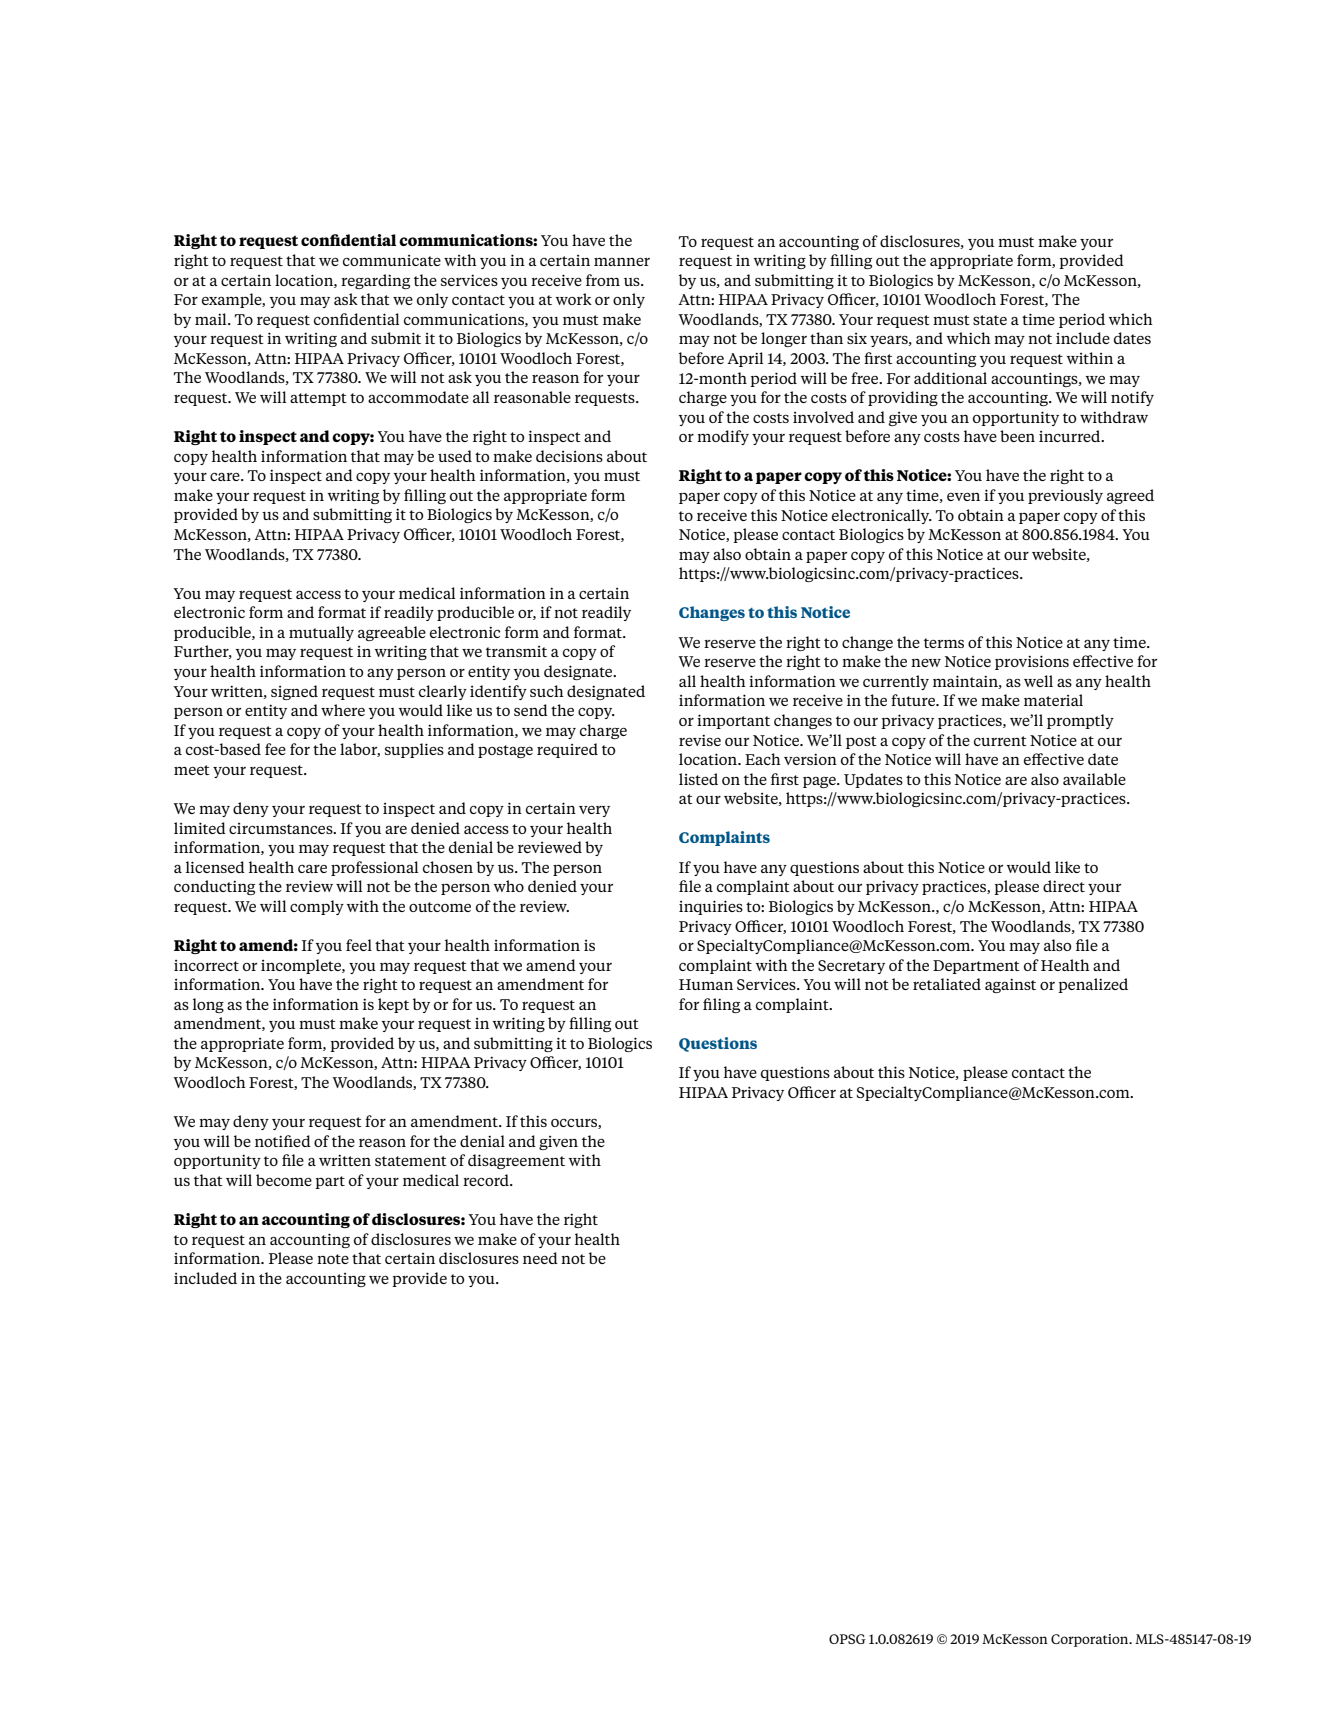 Image resolution: width=1330 pixels, height=1722 pixels. Describe the element at coordinates (603, 280) in the screenshot. I see `from` at that location.
